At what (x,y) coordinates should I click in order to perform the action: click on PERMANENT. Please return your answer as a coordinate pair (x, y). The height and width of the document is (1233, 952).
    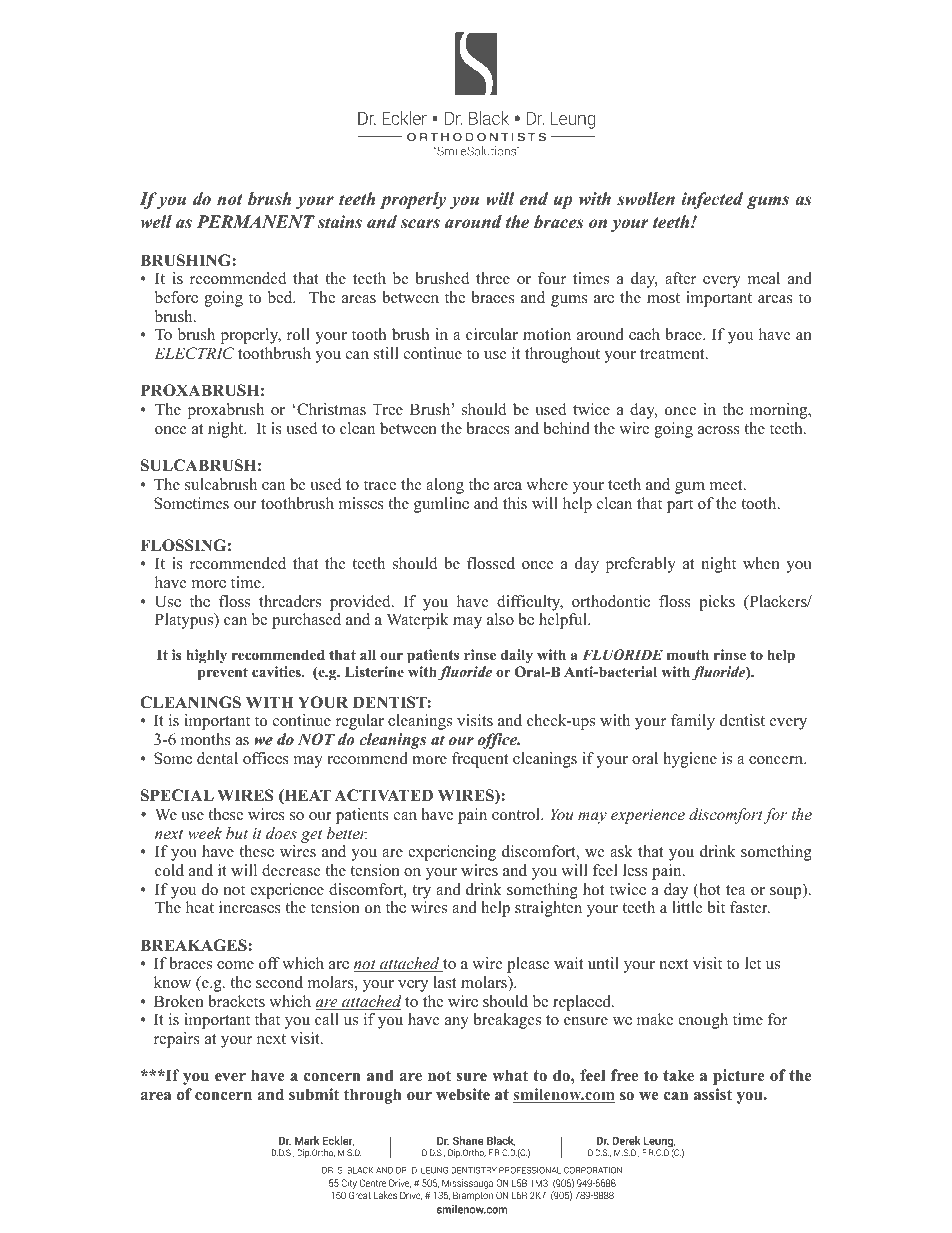
    Looking at the image, I should click on (256, 221).
